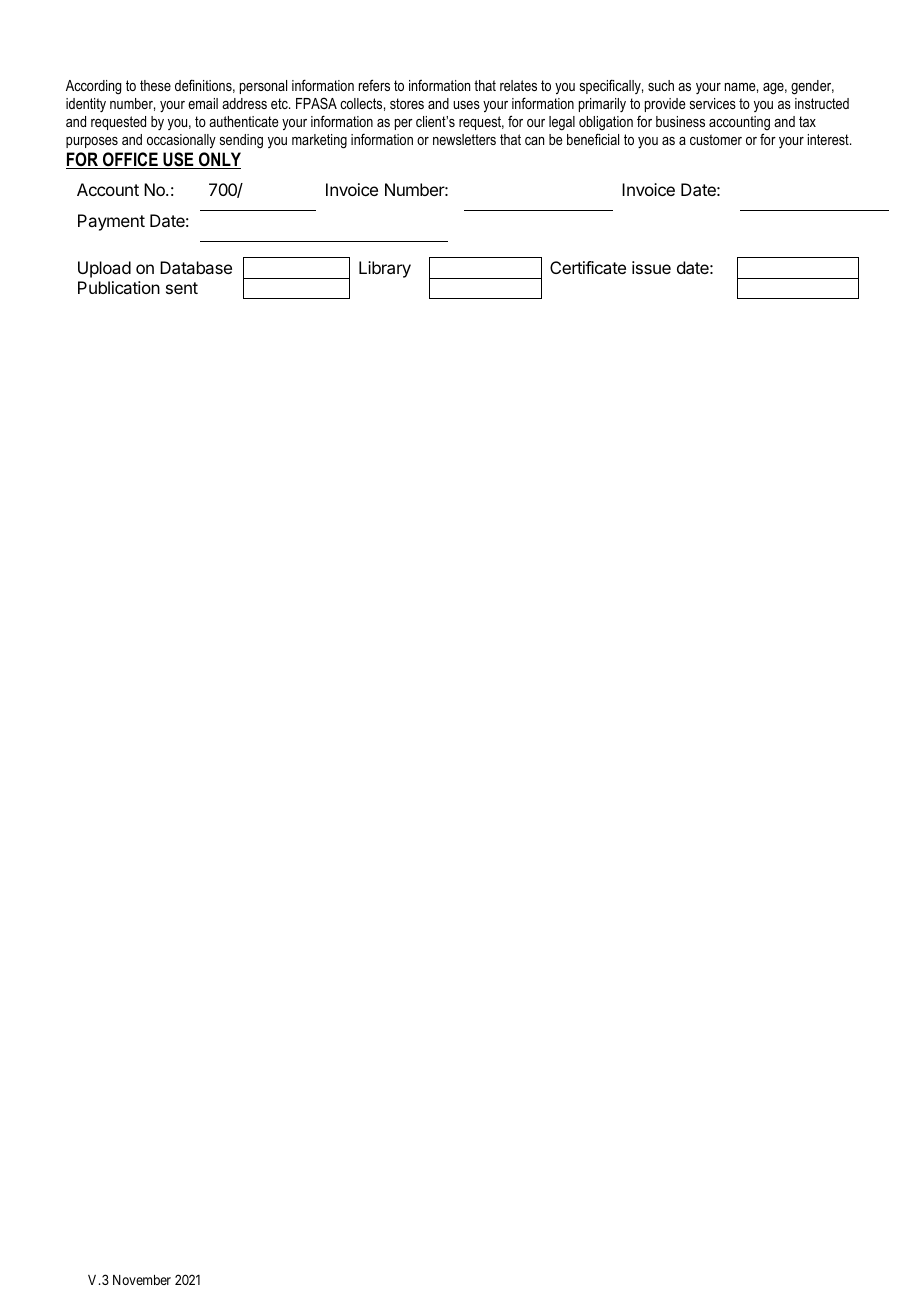 Image resolution: width=924 pixels, height=1308 pixels. What do you see at coordinates (651, 267) in the screenshot?
I see `issue` at bounding box center [651, 267].
